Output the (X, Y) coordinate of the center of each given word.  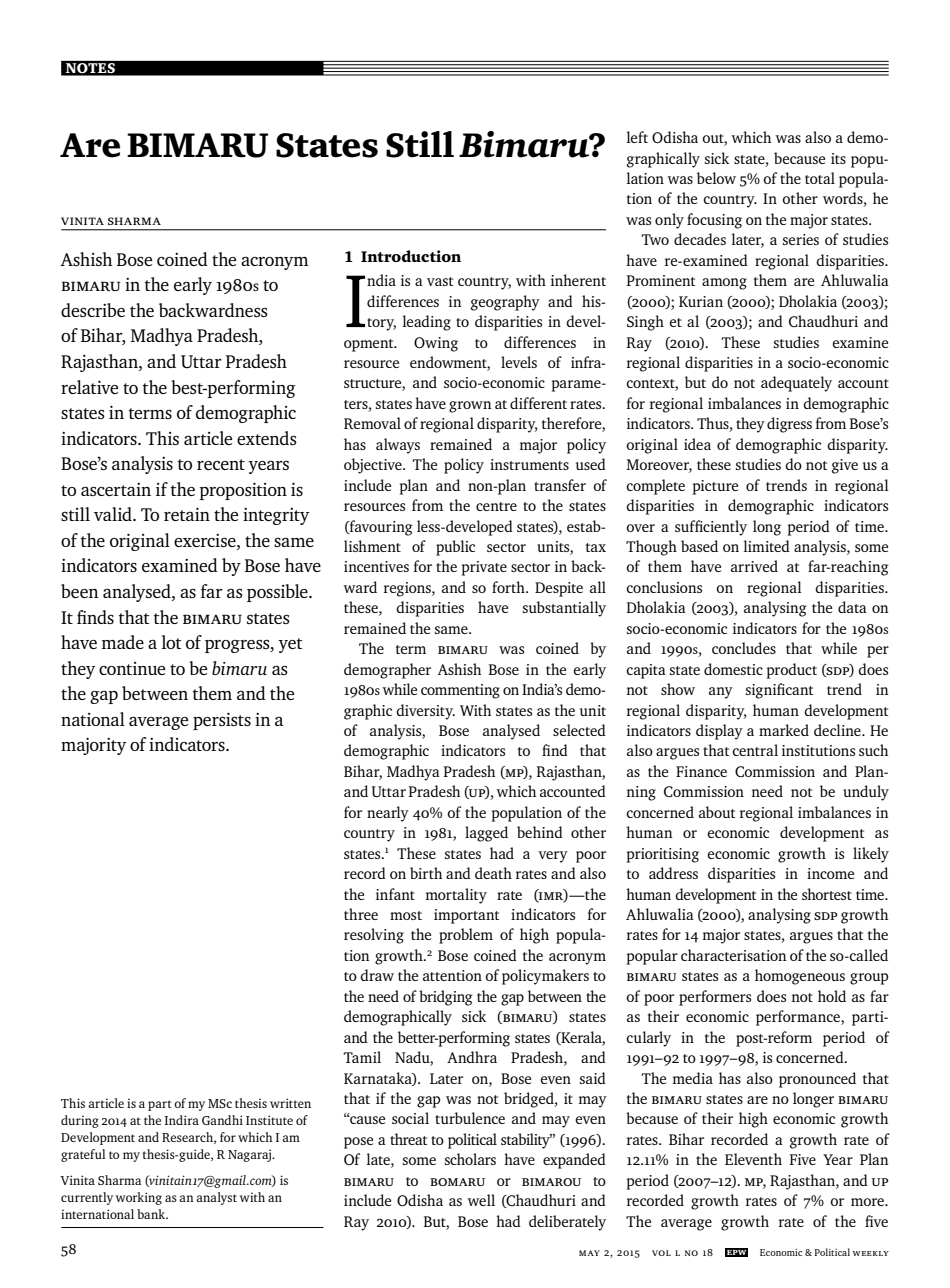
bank (152, 1214)
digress (789, 425)
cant (799, 690)
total (820, 178)
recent (221, 464)
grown (470, 407)
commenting (460, 691)
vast (440, 281)
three (361, 914)
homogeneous (800, 977)
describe (93, 310)
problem (466, 936)
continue (132, 668)
